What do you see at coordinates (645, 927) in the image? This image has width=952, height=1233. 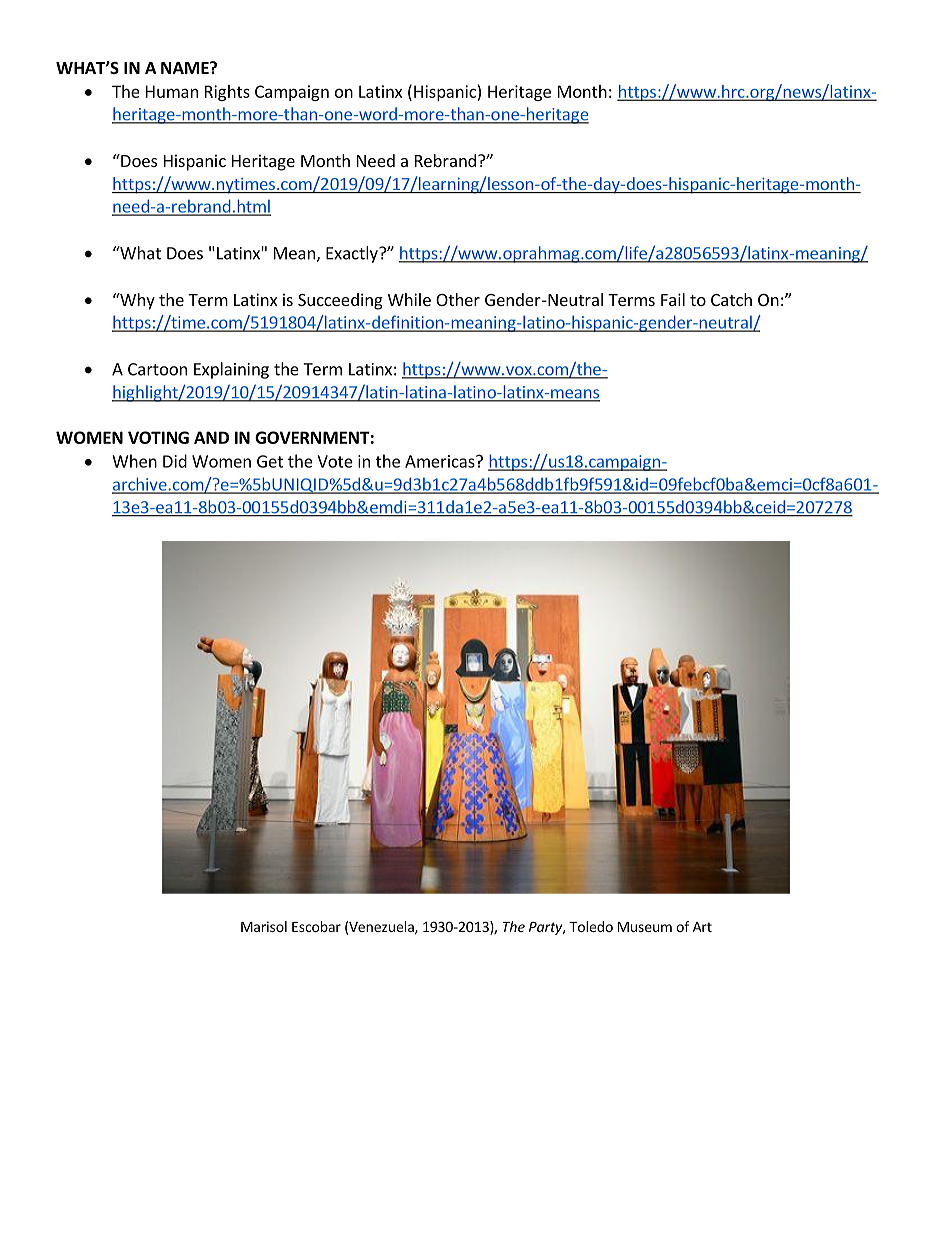 I see `Museum` at bounding box center [645, 927].
